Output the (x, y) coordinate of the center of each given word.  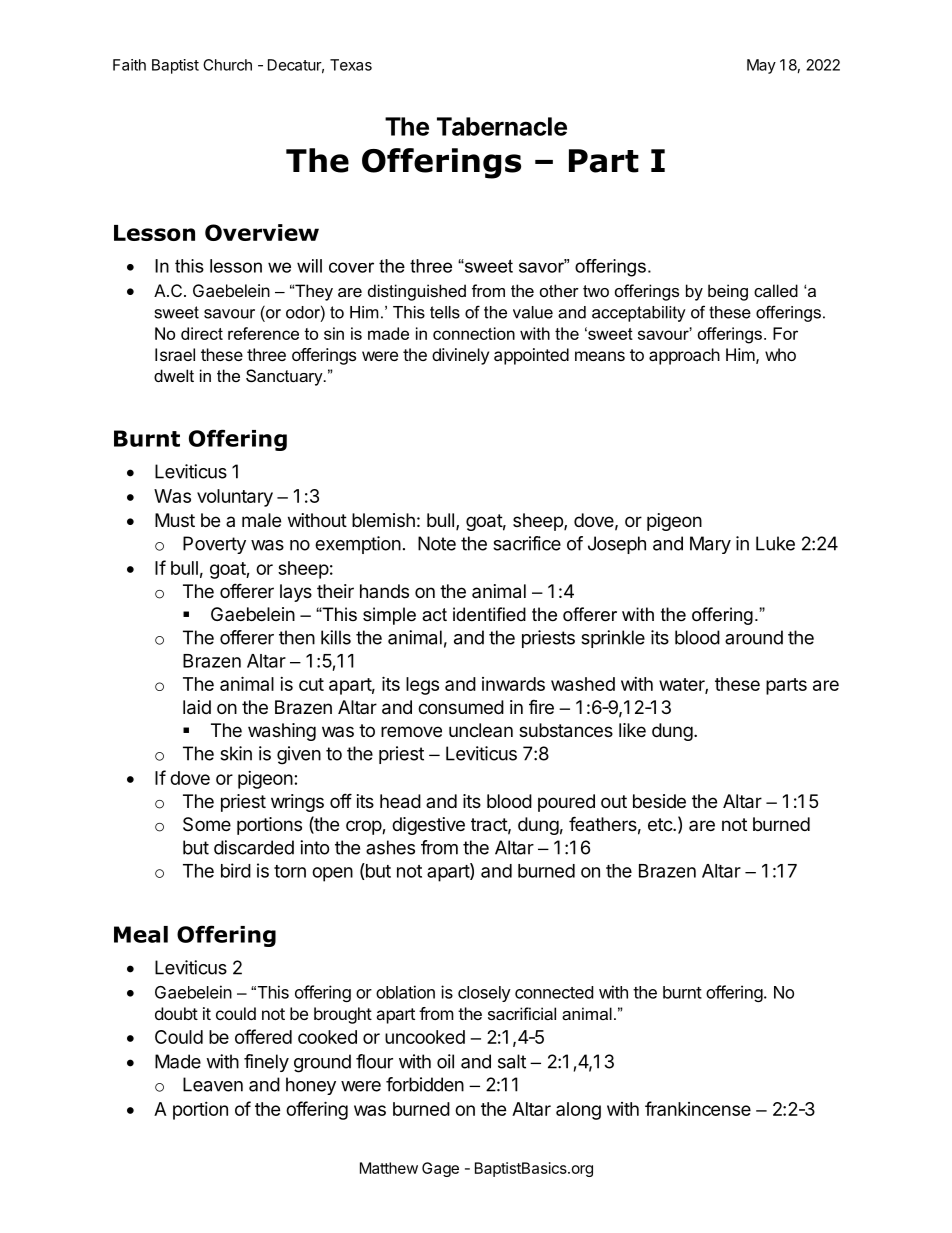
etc (661, 824)
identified (489, 614)
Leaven (213, 1084)
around (754, 637)
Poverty (214, 545)
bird (236, 870)
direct (202, 333)
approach (684, 356)
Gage (440, 1169)
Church (227, 65)
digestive (428, 826)
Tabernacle (502, 126)
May (761, 66)
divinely (460, 356)
